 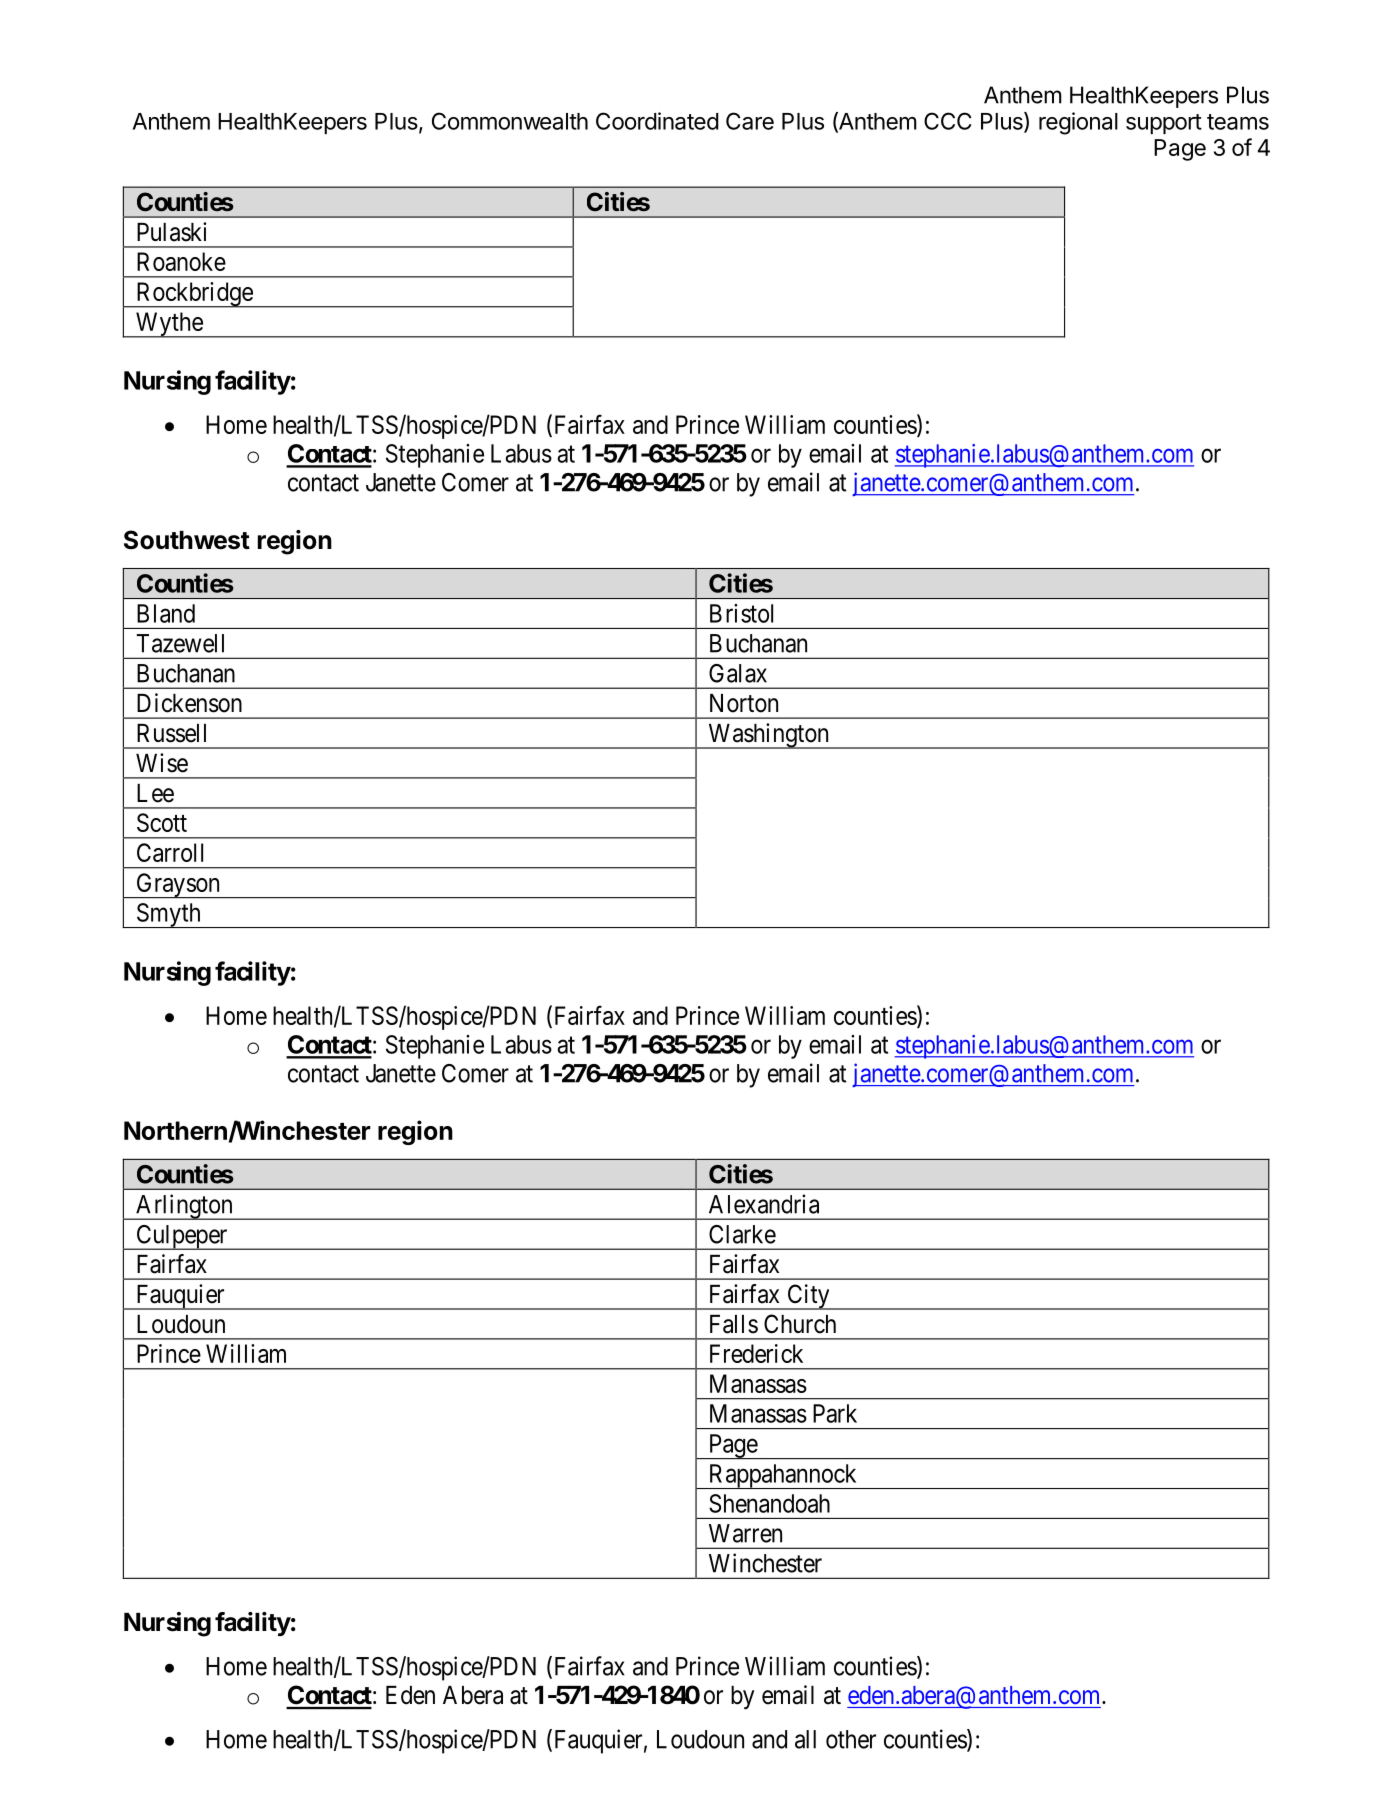 What do you see at coordinates (657, 121) in the document?
I see `Coordinated` at bounding box center [657, 121].
